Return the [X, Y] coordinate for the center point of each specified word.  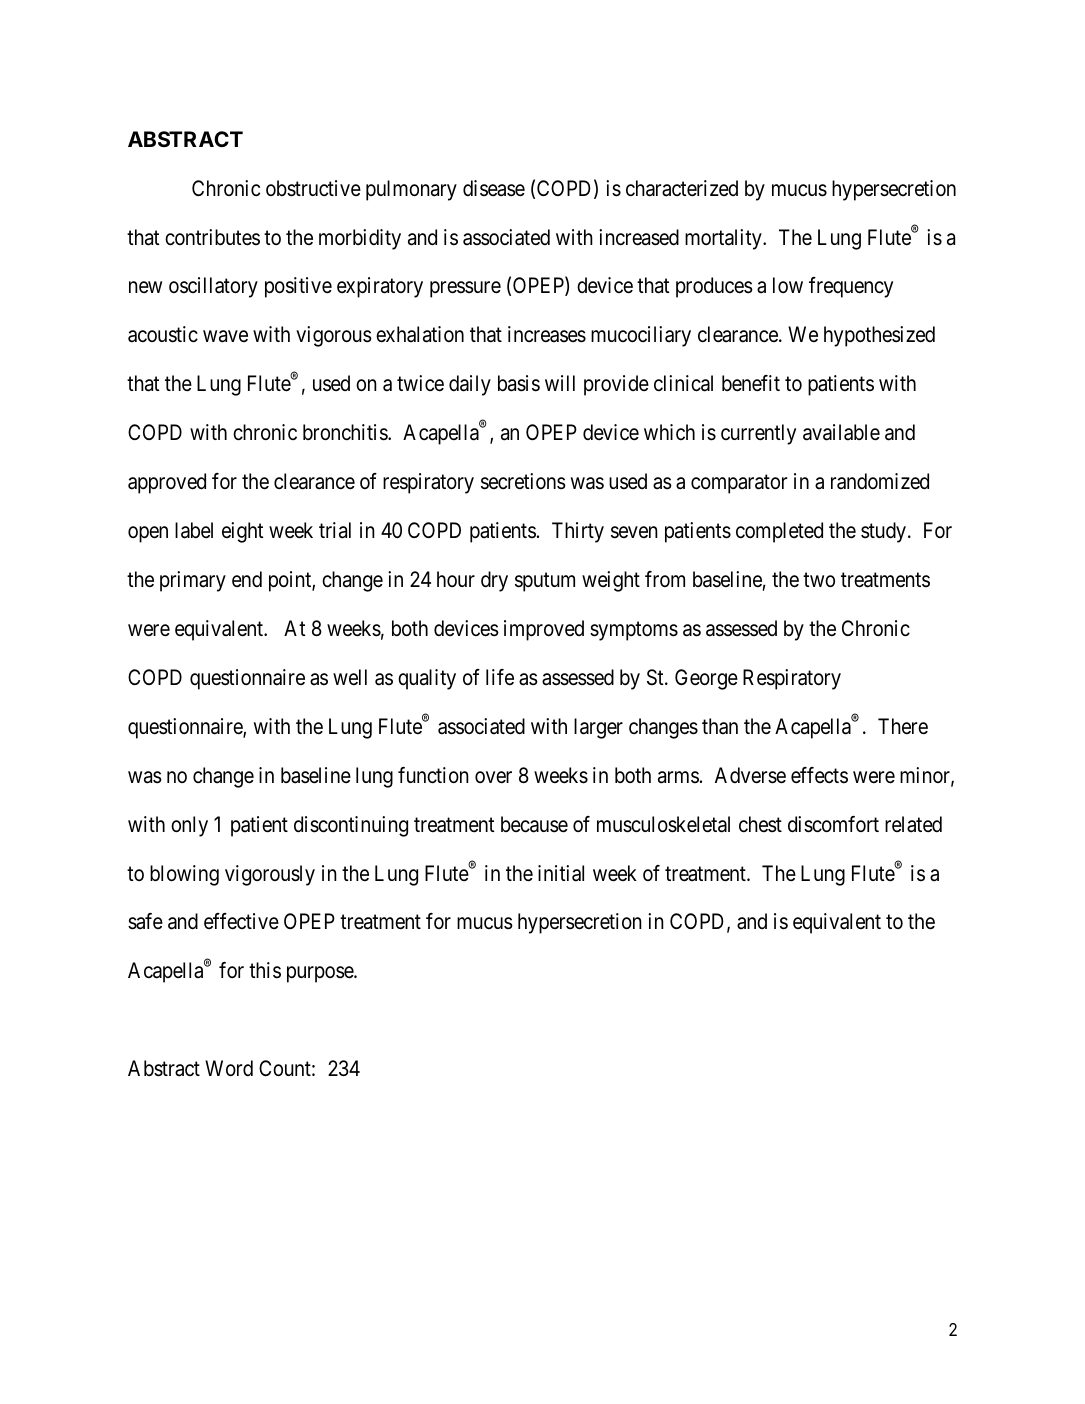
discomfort [833, 824]
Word [229, 1068]
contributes [212, 237]
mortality [724, 239]
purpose [321, 975]
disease [494, 188]
